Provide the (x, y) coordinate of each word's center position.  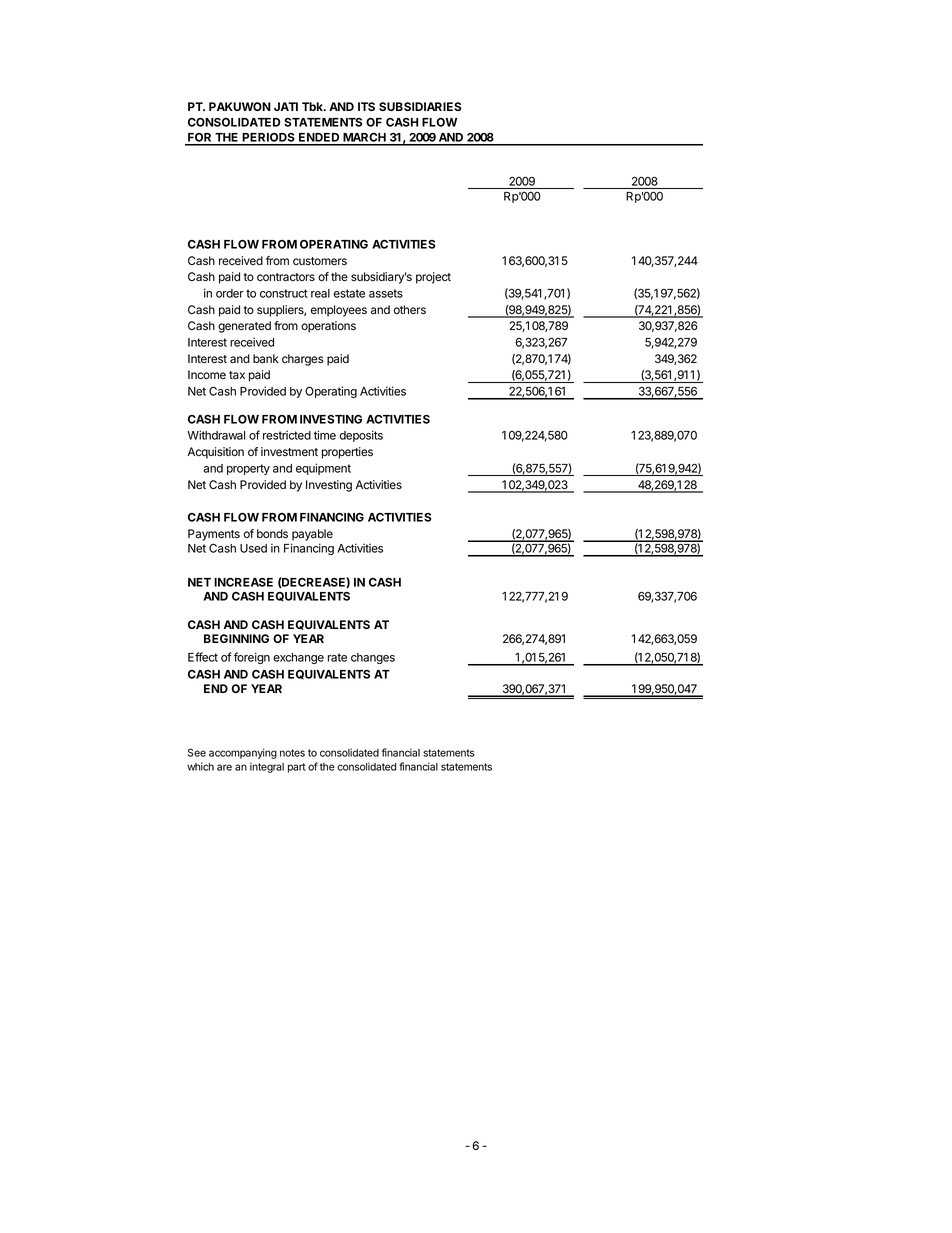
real (320, 293)
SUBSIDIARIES (420, 106)
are (224, 767)
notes (292, 753)
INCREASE (243, 582)
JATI (286, 106)
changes (373, 658)
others (410, 309)
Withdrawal (216, 435)
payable (312, 535)
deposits (361, 436)
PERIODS (269, 139)
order (230, 293)
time (325, 435)
